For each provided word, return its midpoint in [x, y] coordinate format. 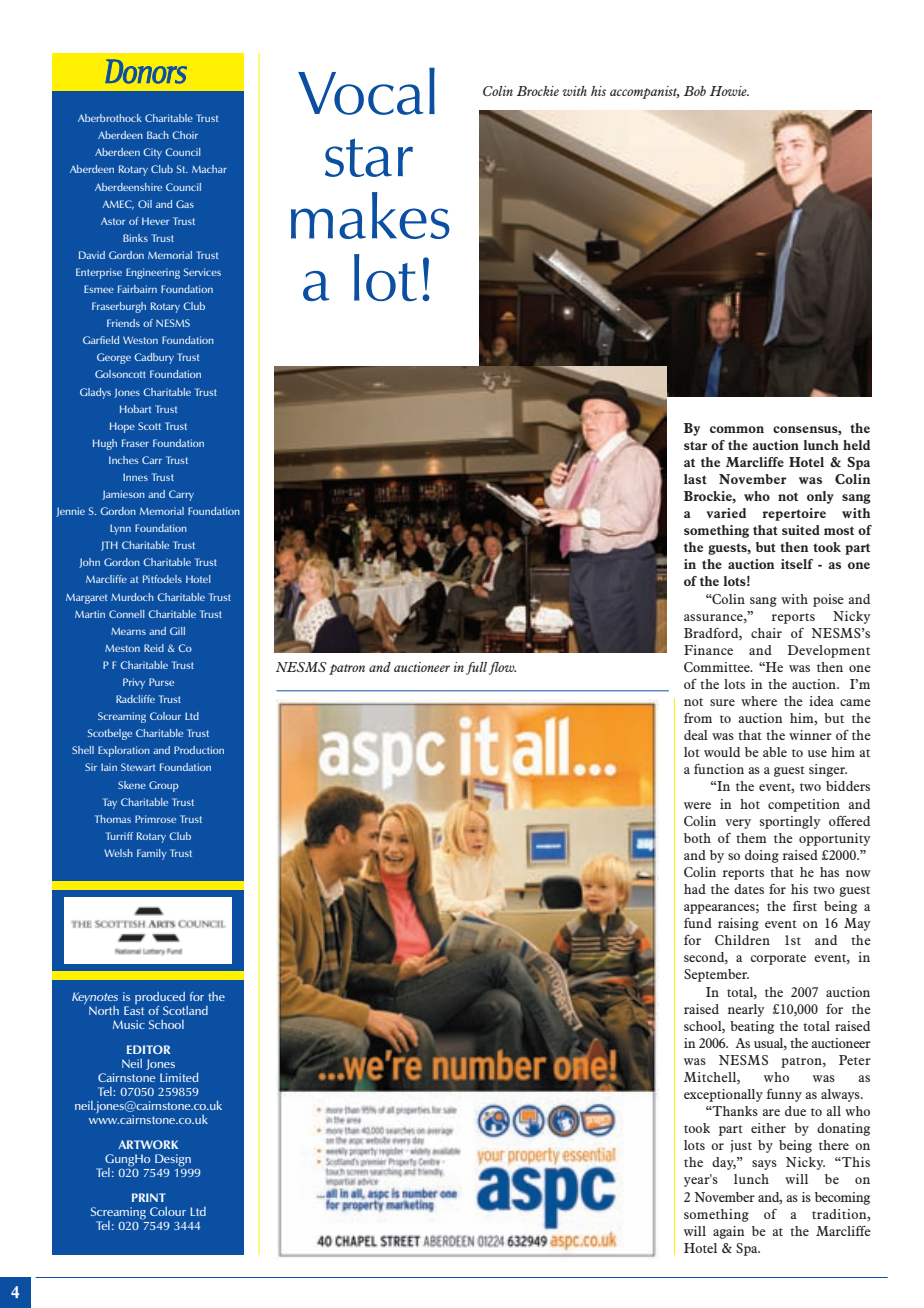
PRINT [149, 1197]
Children [742, 940]
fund [698, 923]
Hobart [135, 409]
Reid [154, 648]
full [478, 668]
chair [766, 633]
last [695, 479]
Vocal [366, 91]
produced [161, 999]
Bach [158, 135]
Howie [729, 91]
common [737, 429]
